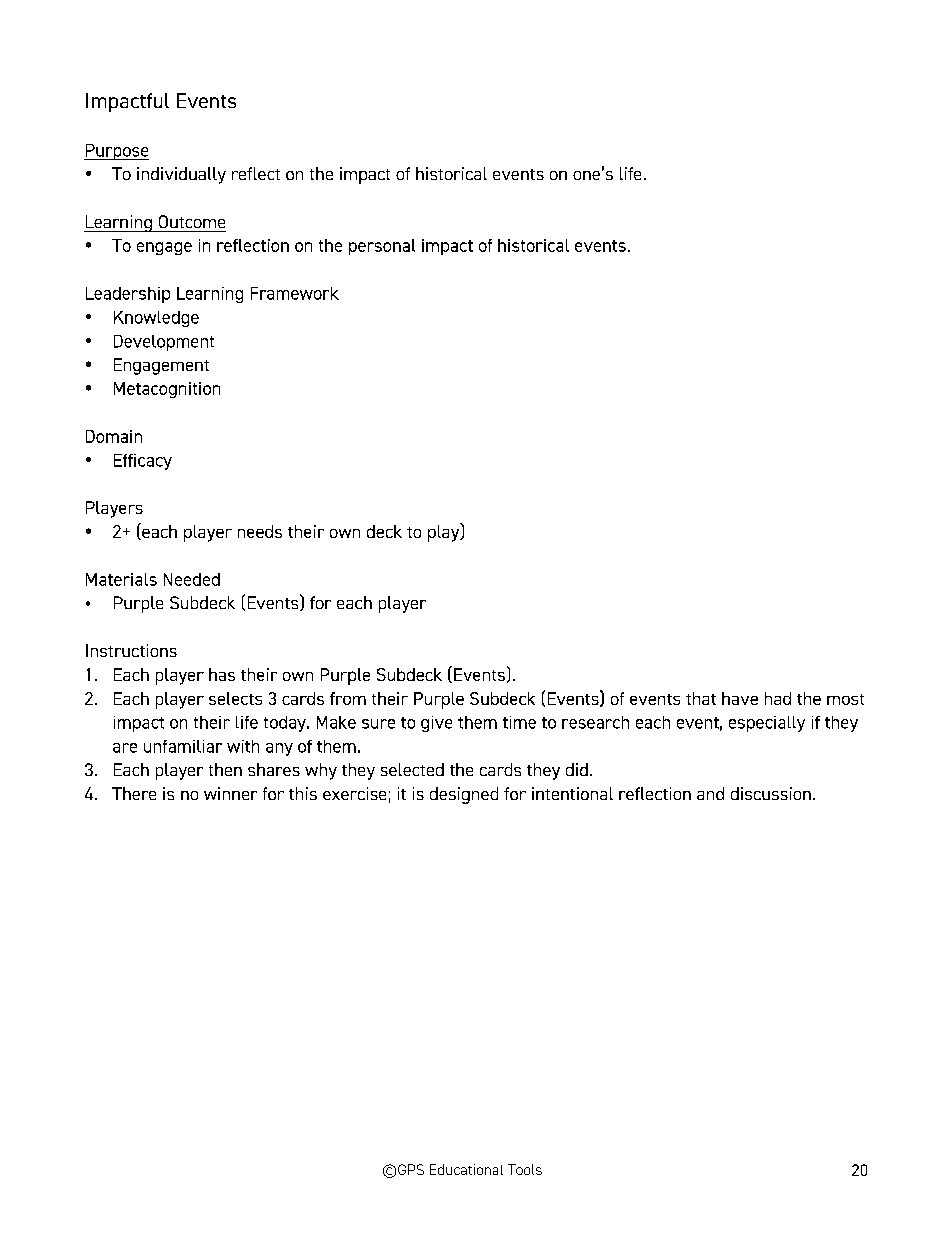  What do you see at coordinates (466, 1169) in the document?
I see `Educational` at bounding box center [466, 1169].
